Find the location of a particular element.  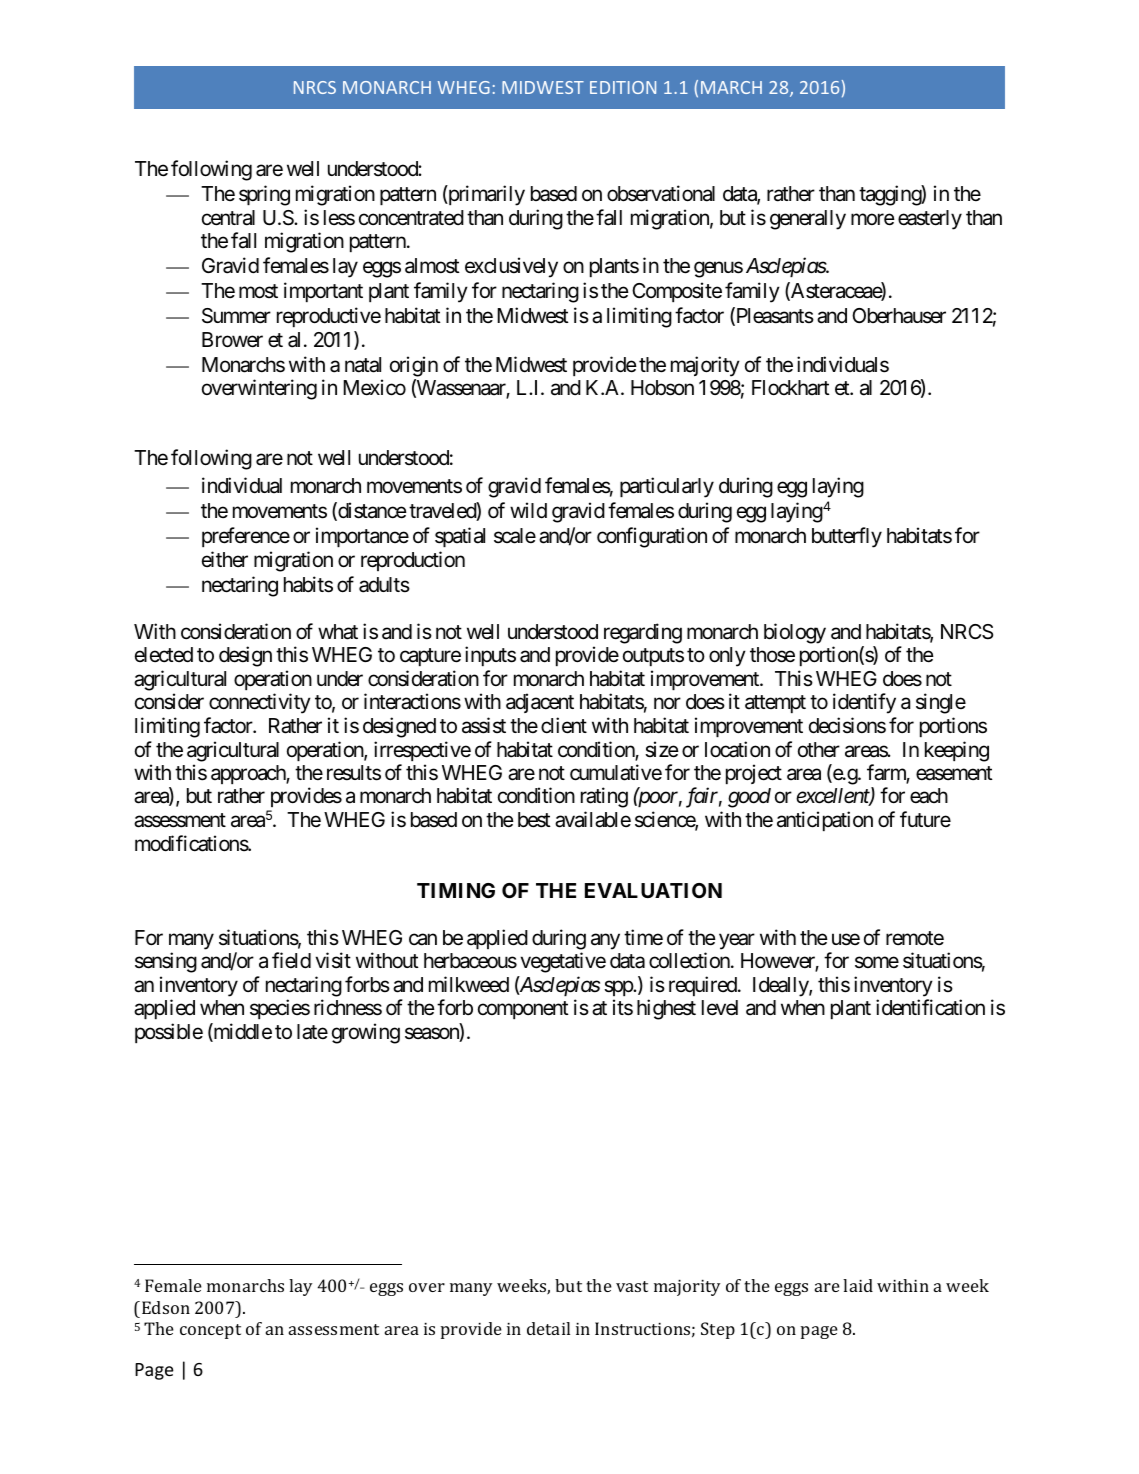

spring is located at coordinates (264, 195).
